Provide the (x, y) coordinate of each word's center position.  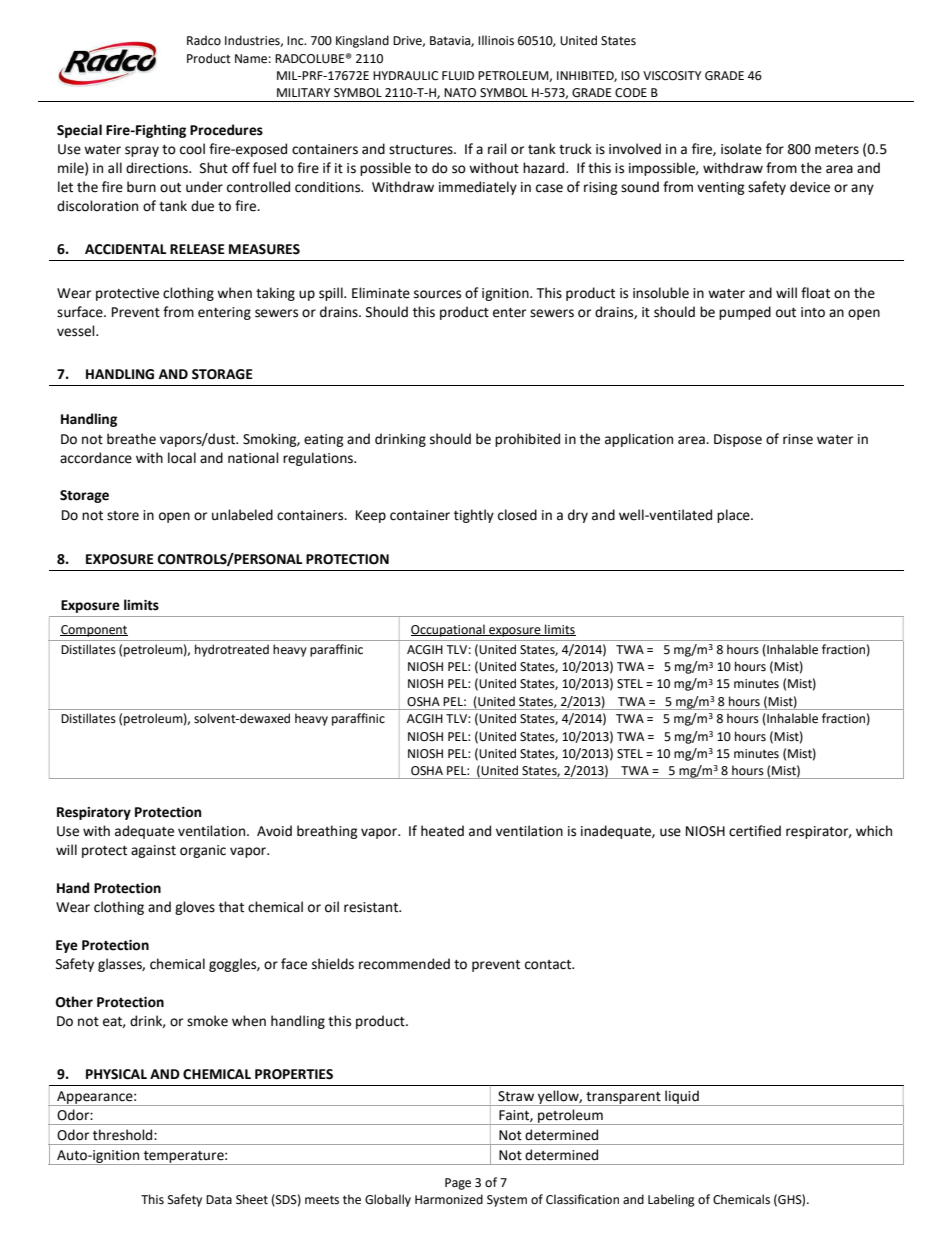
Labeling (671, 1200)
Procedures (226, 130)
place (734, 516)
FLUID (458, 76)
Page (458, 1184)
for (775, 149)
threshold (124, 1135)
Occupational (449, 630)
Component (94, 631)
